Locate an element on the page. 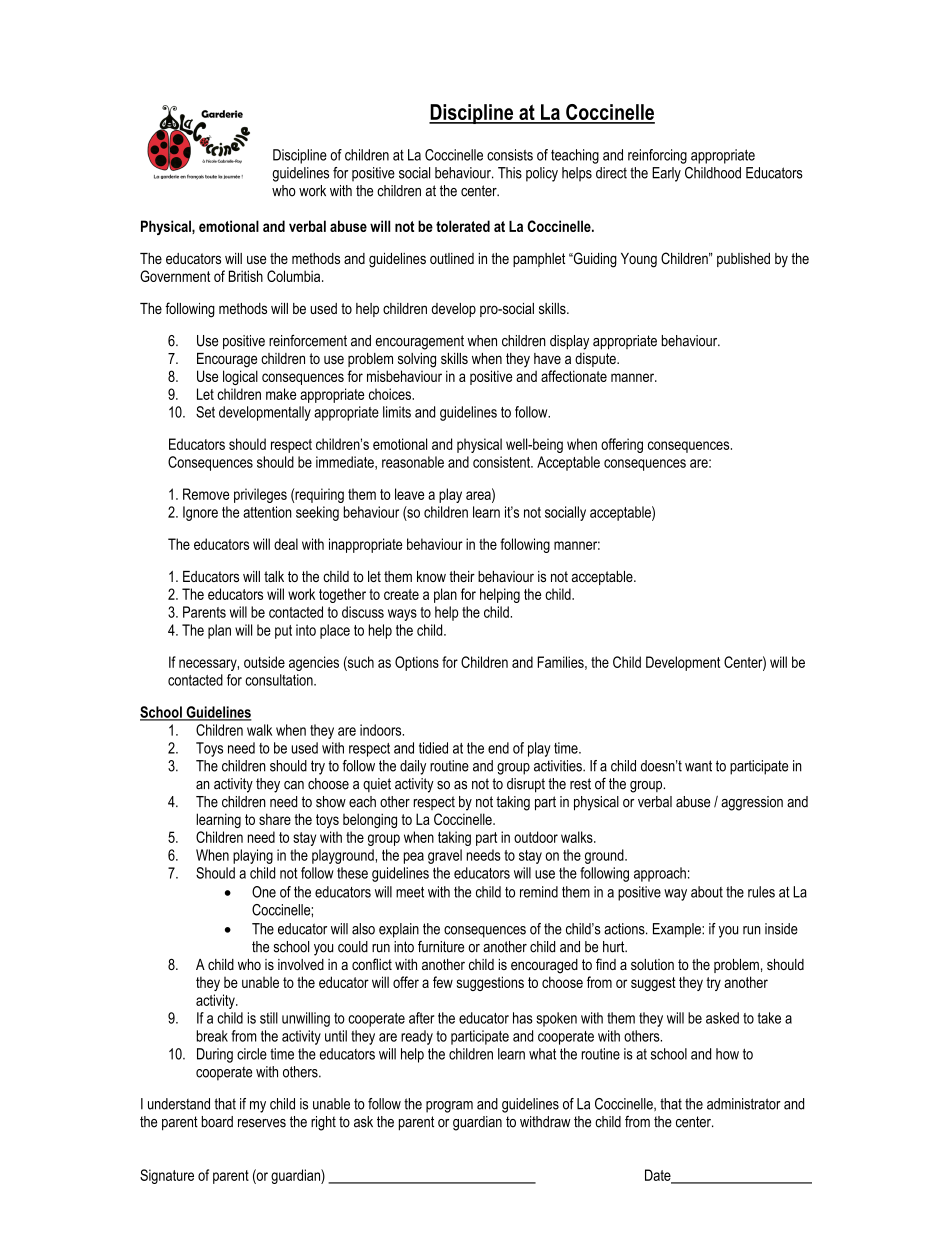  privileges is located at coordinates (260, 495).
